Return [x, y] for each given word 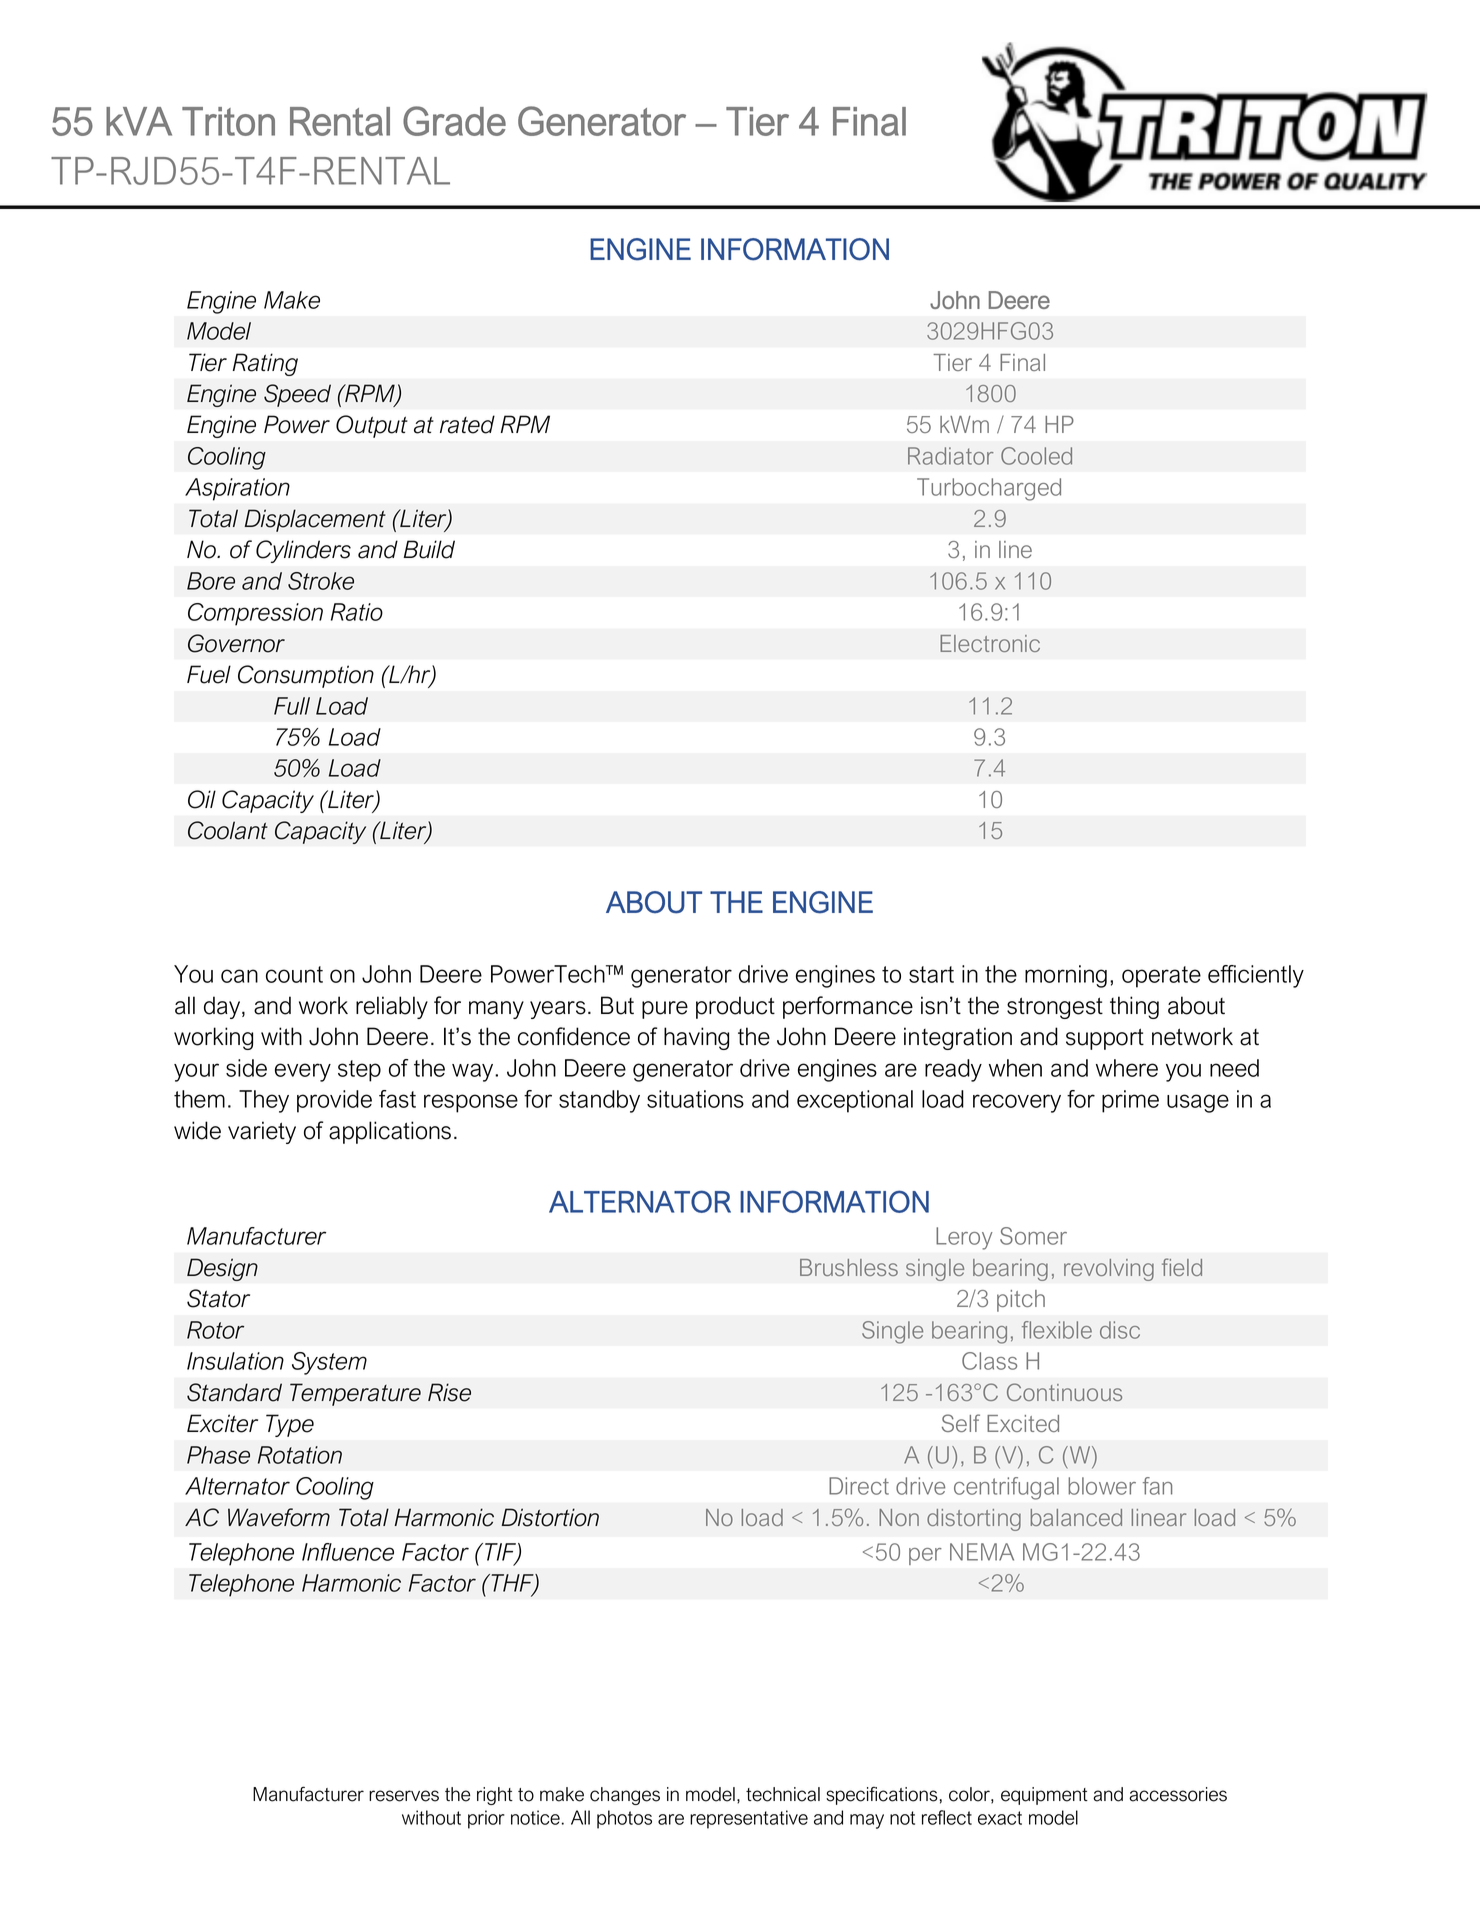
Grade [454, 121]
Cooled [1036, 456]
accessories [1178, 1794]
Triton [228, 121]
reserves [404, 1796]
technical [783, 1794]
